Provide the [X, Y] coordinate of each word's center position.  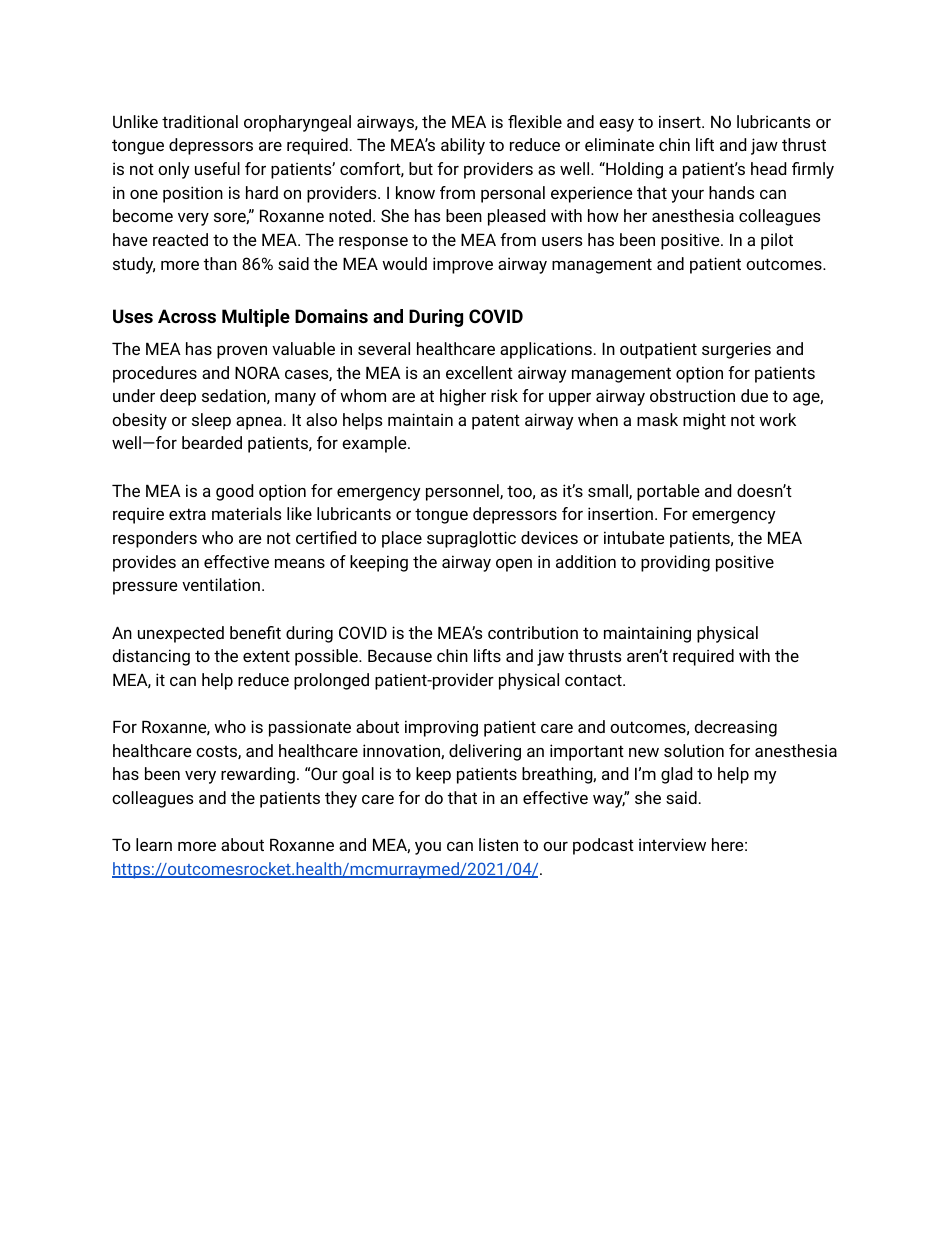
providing [675, 563]
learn [154, 844]
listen [498, 844]
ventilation [221, 584]
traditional [200, 121]
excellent [479, 372]
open [514, 565]
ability [463, 146]
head [768, 168]
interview [672, 844]
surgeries [736, 350]
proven [242, 352]
